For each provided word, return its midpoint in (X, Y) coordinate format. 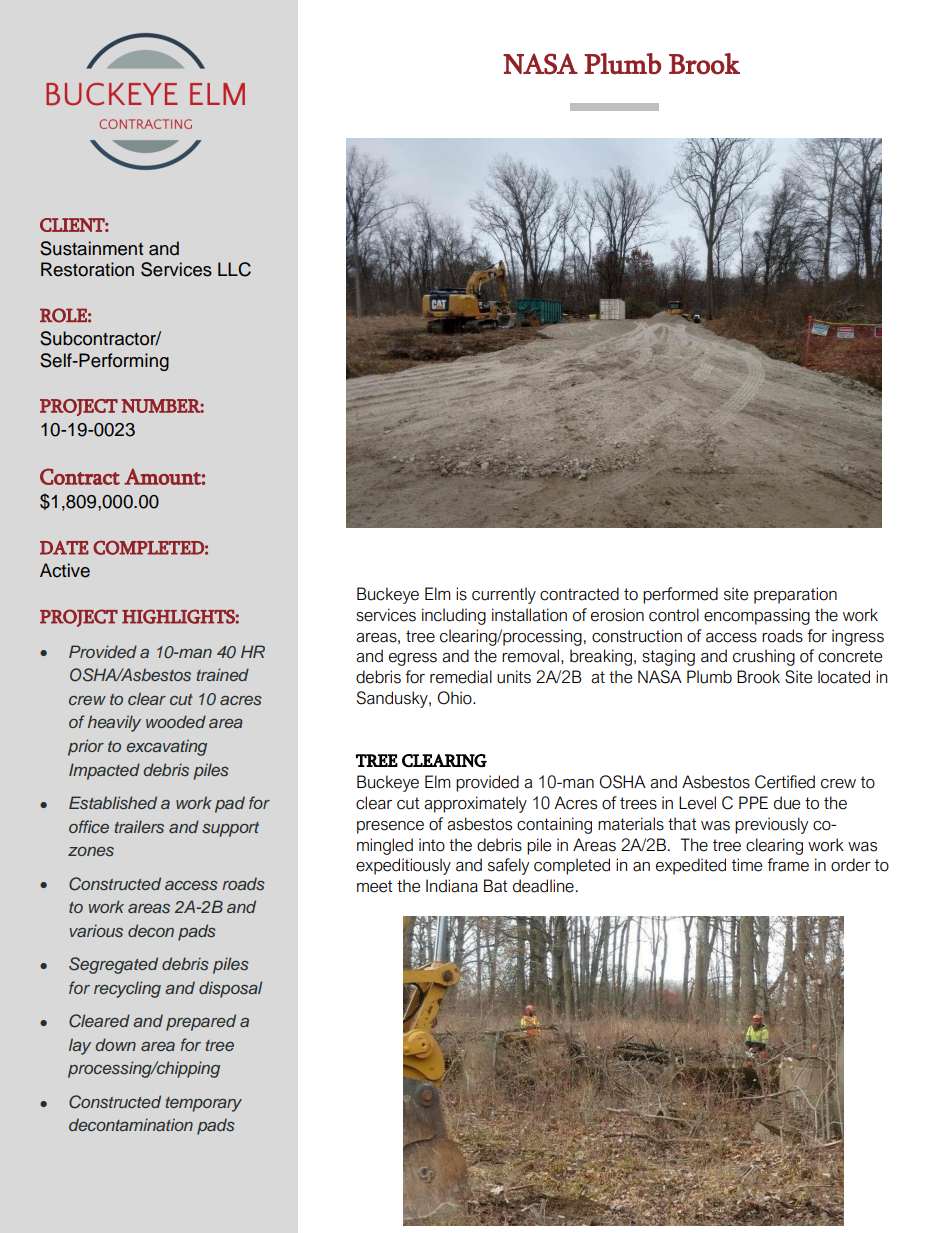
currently (504, 595)
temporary (203, 1104)
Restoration (87, 269)
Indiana (452, 886)
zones (91, 851)
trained (222, 674)
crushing (764, 657)
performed (680, 595)
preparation (795, 595)
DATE (64, 548)
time (747, 865)
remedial (461, 677)
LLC (234, 269)
